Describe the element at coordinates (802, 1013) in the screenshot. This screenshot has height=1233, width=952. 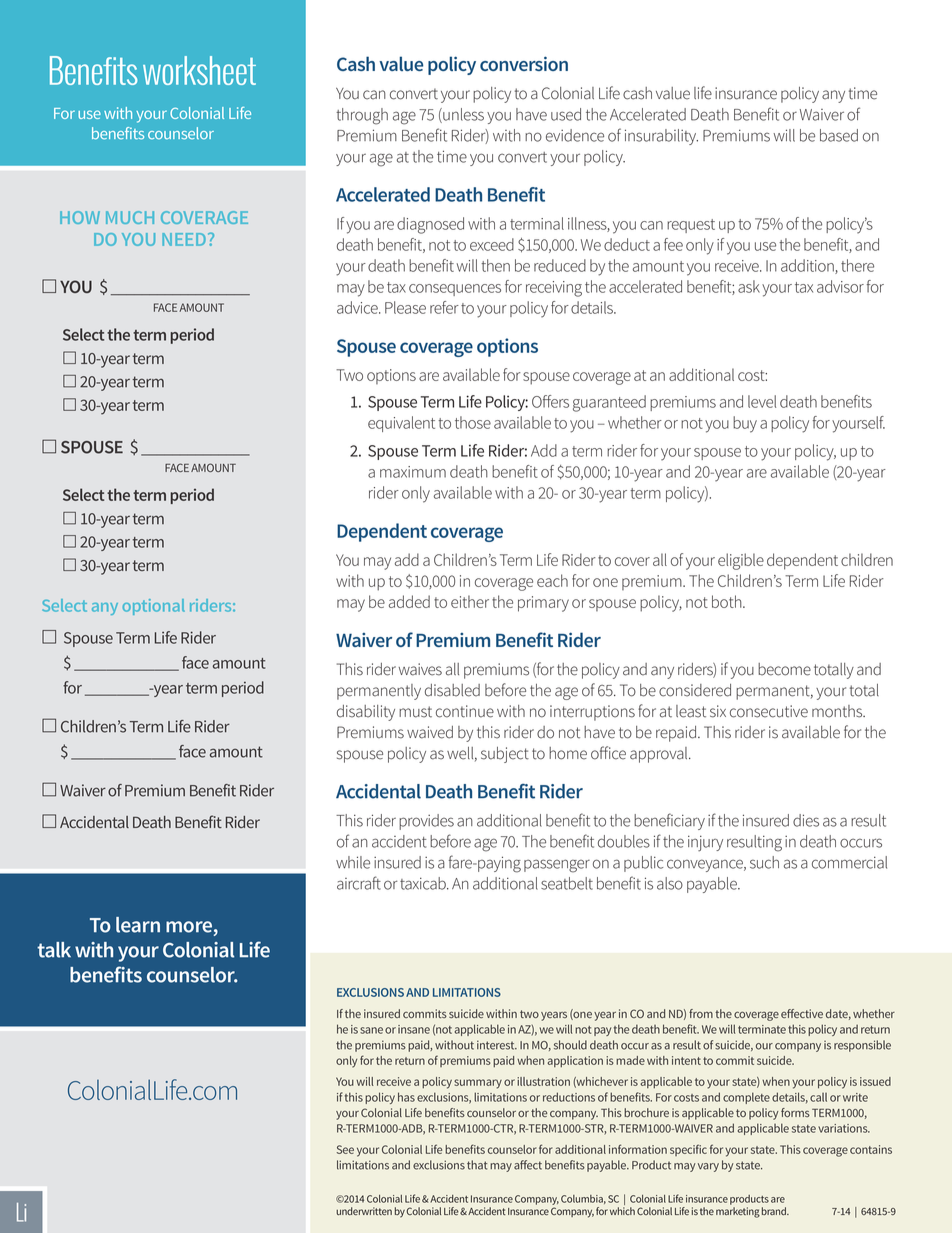
I see `effective` at that location.
